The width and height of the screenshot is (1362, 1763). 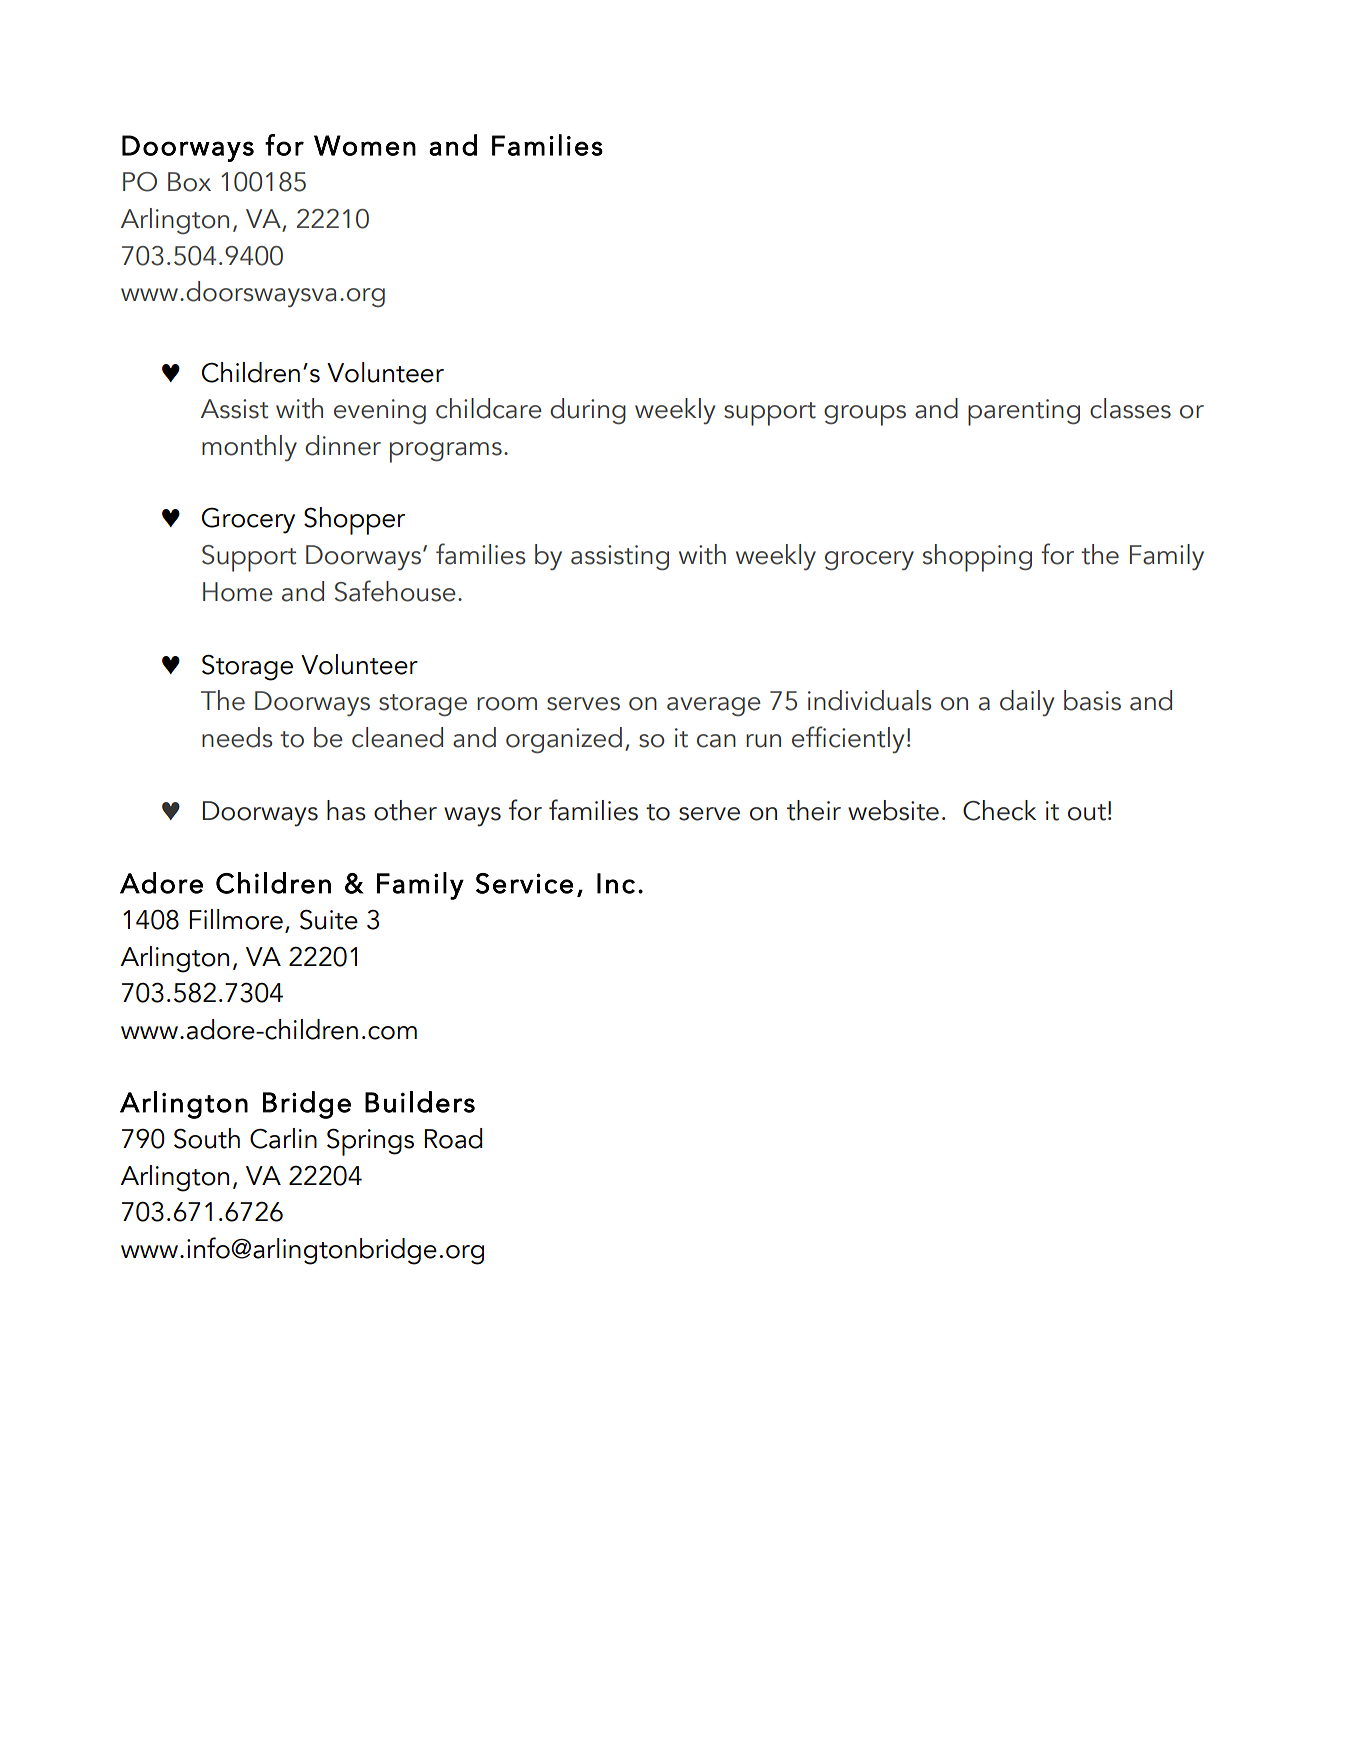 I want to click on shopping, so click(x=977, y=558).
